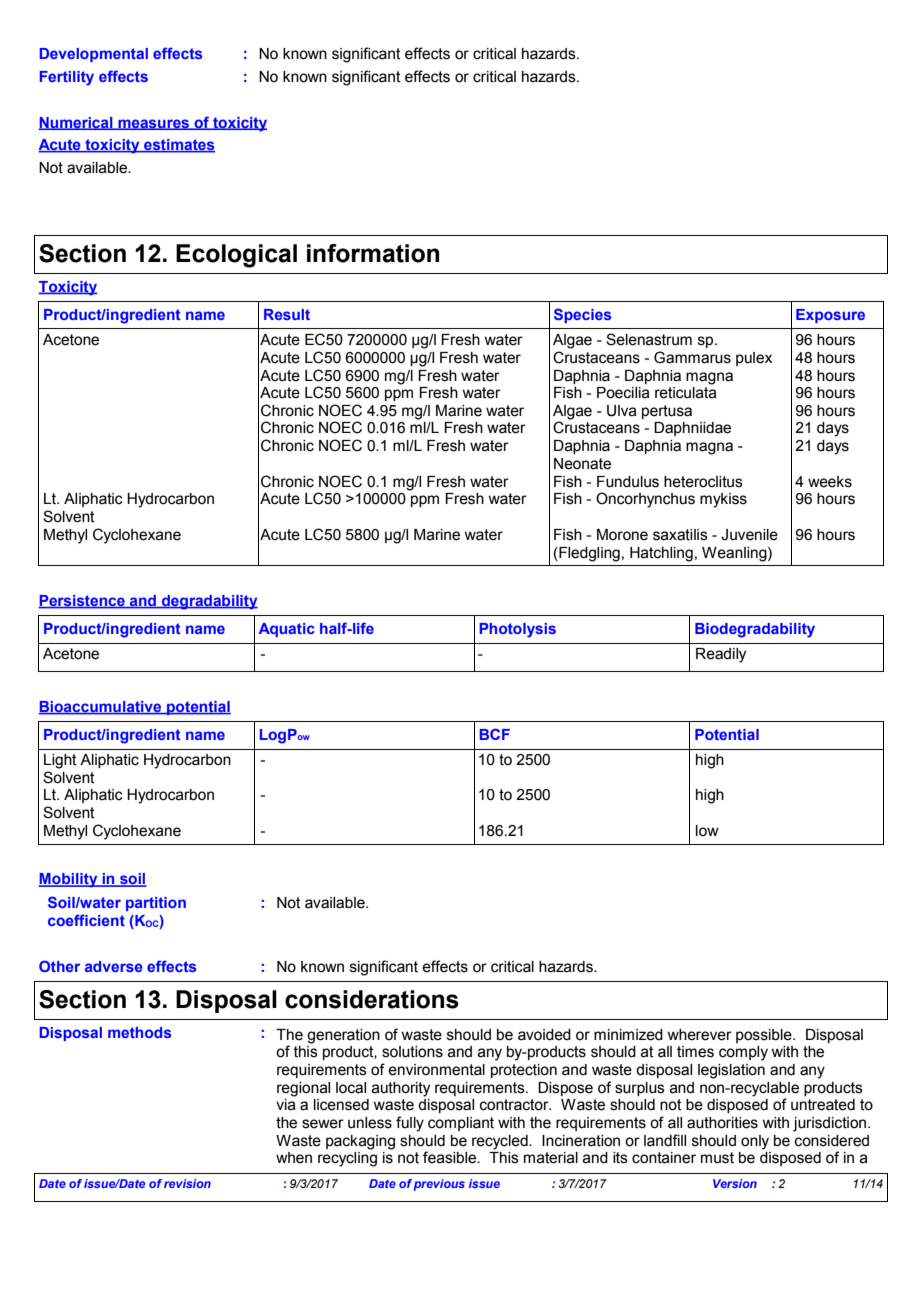 The height and width of the screenshot is (1308, 924). What do you see at coordinates (287, 314) in the screenshot?
I see `Result` at bounding box center [287, 314].
